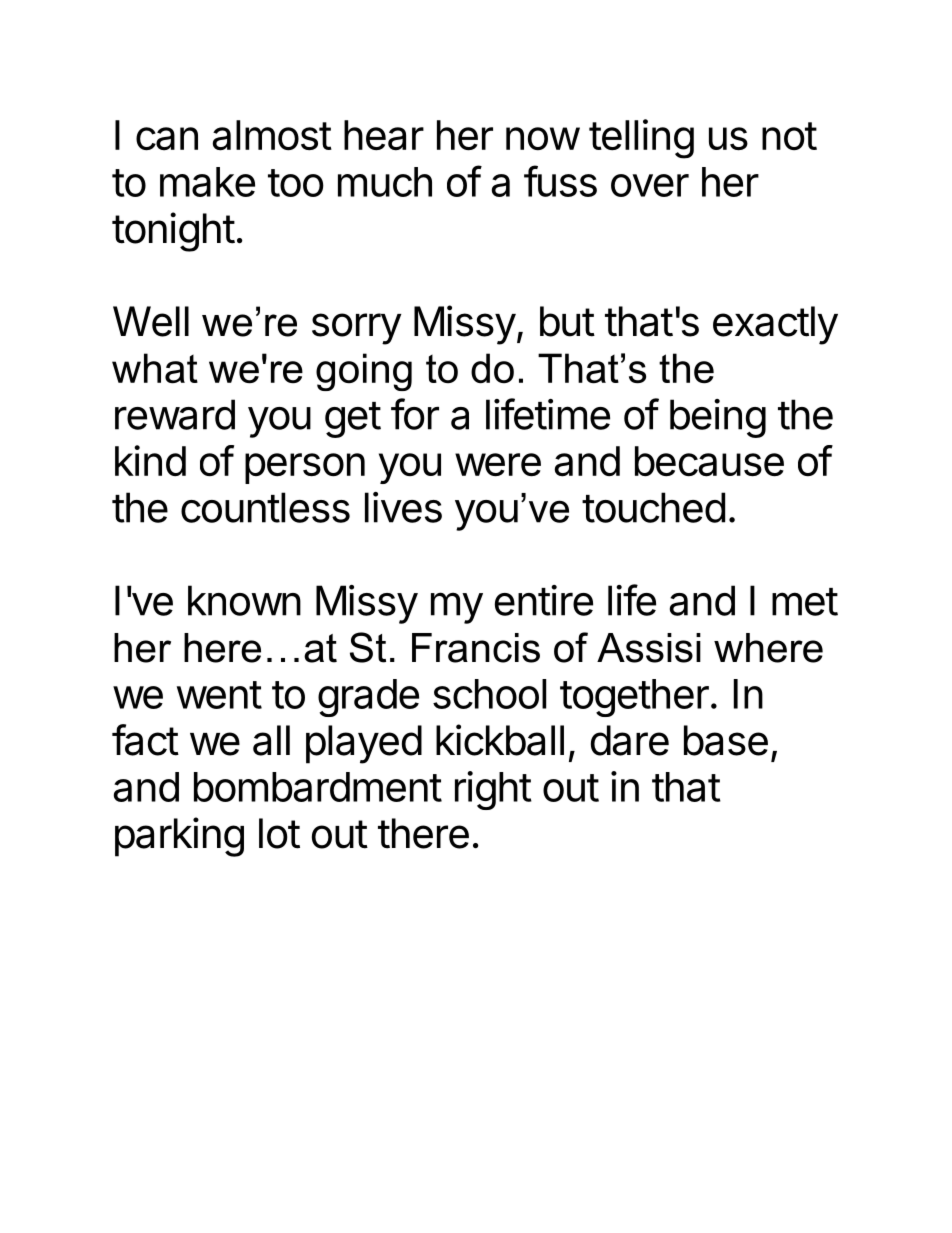  What do you see at coordinates (775, 325) in the screenshot?
I see `exactly` at bounding box center [775, 325].
